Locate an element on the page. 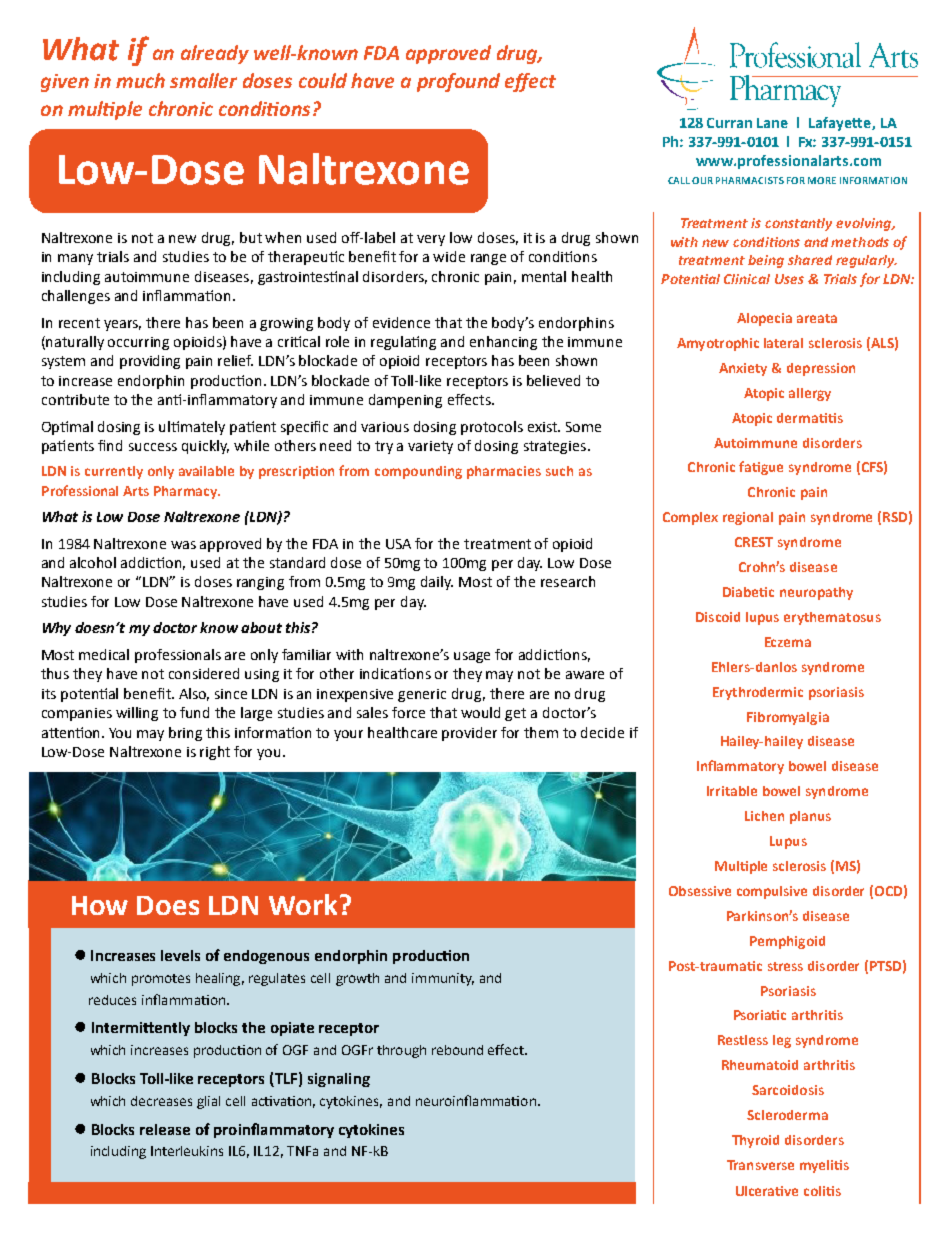  variety is located at coordinates (430, 447).
